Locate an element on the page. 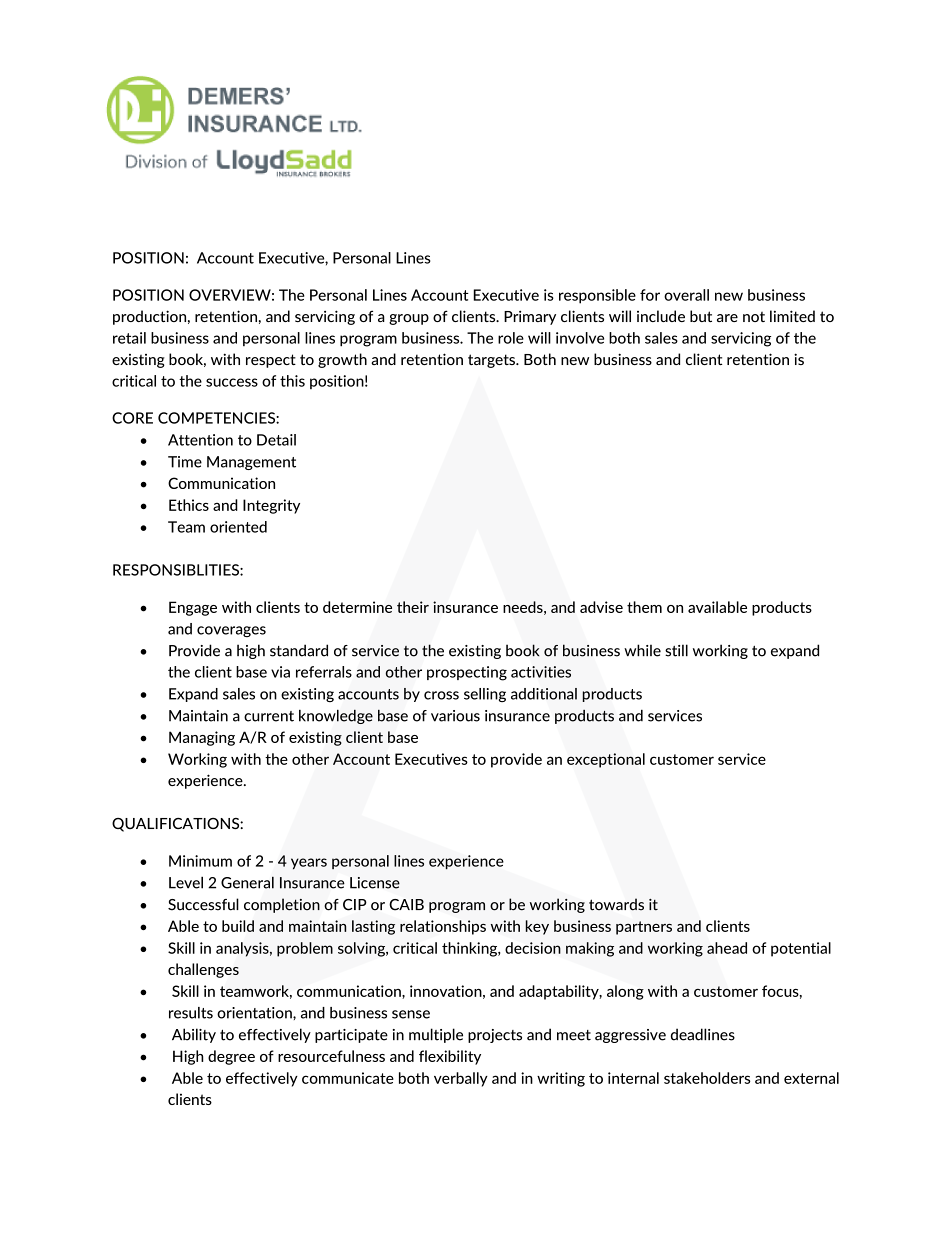  selling is located at coordinates (485, 695).
